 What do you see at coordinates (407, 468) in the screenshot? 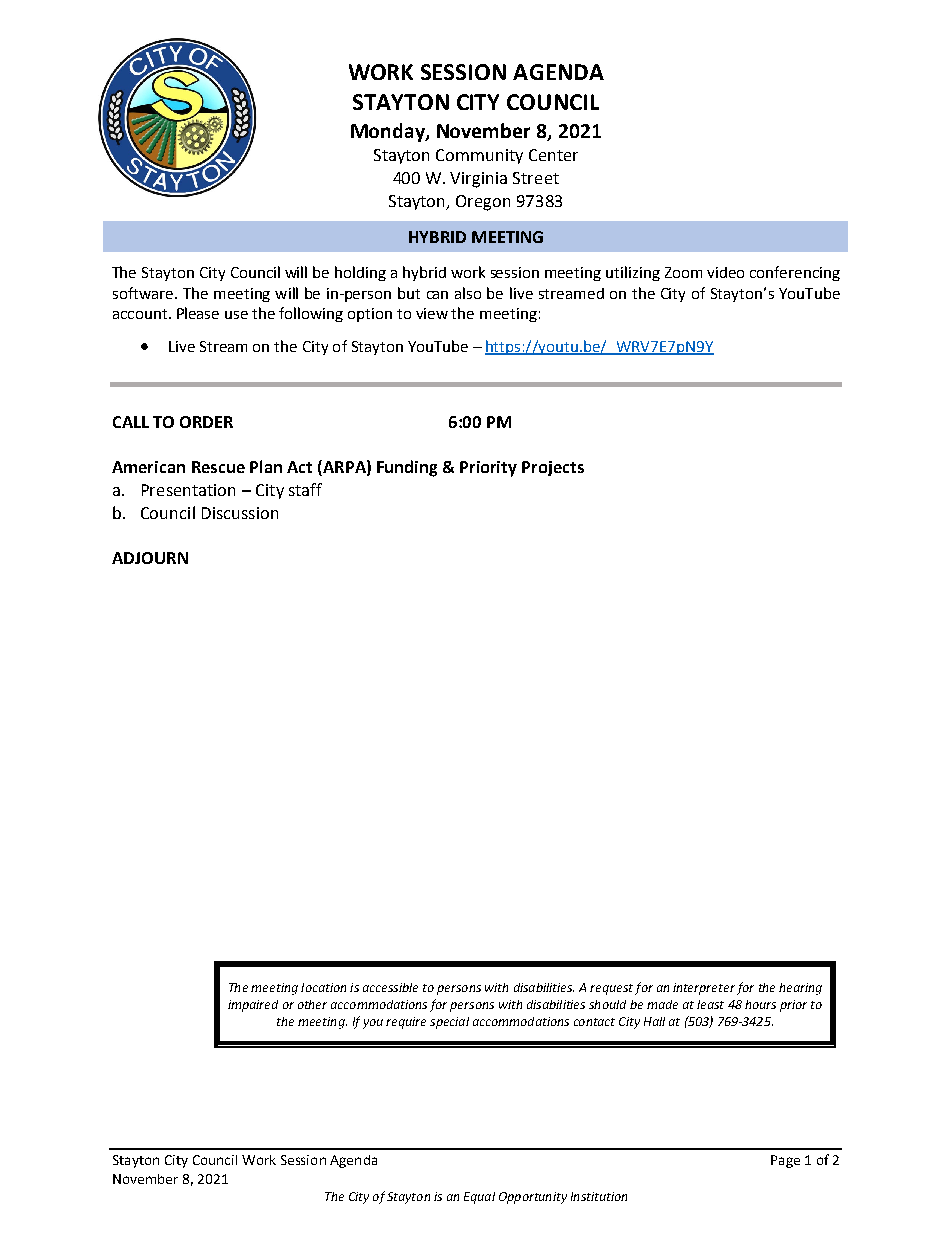
I see `Funding` at bounding box center [407, 468].
